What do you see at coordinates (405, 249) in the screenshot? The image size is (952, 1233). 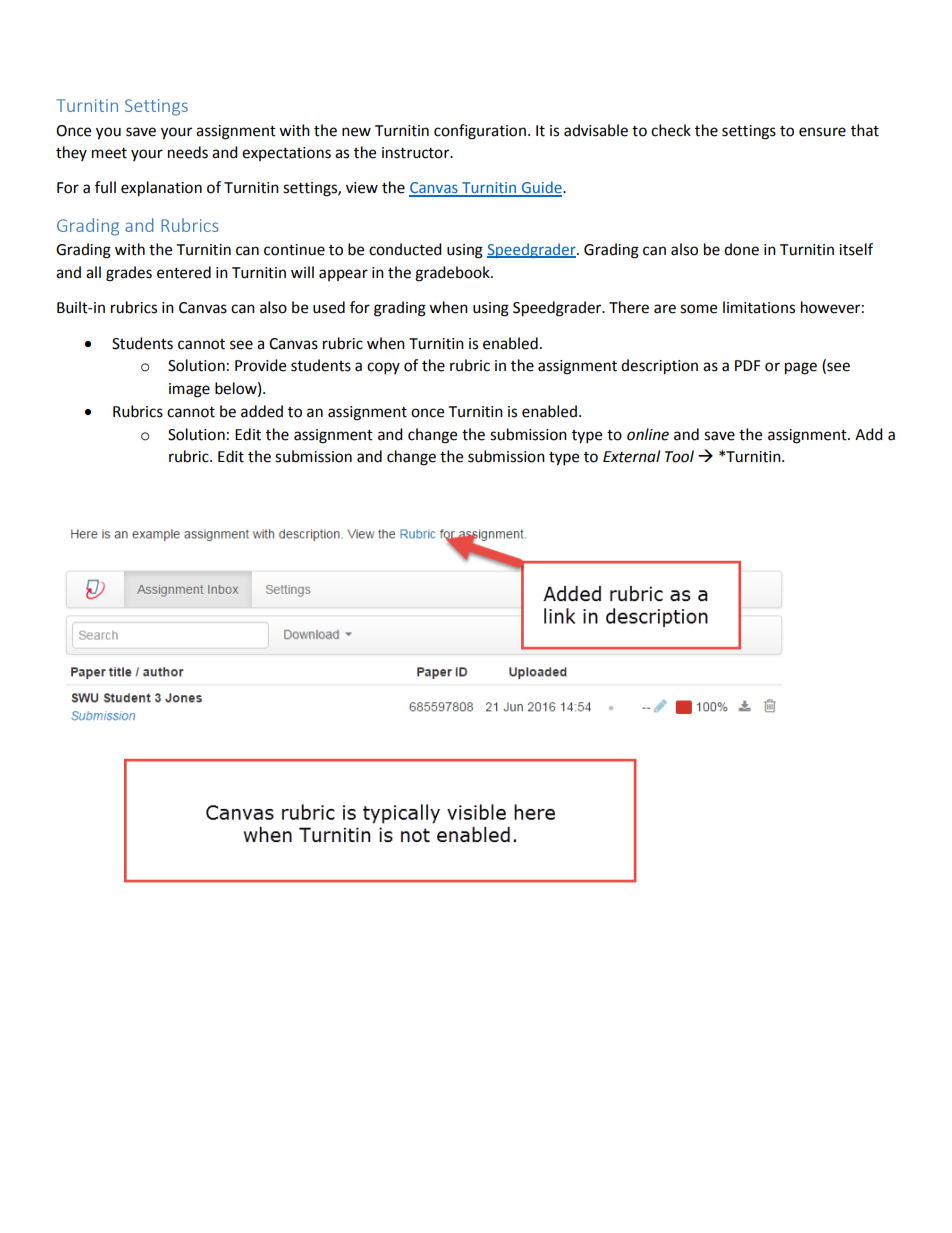 I see `conducted` at bounding box center [405, 249].
